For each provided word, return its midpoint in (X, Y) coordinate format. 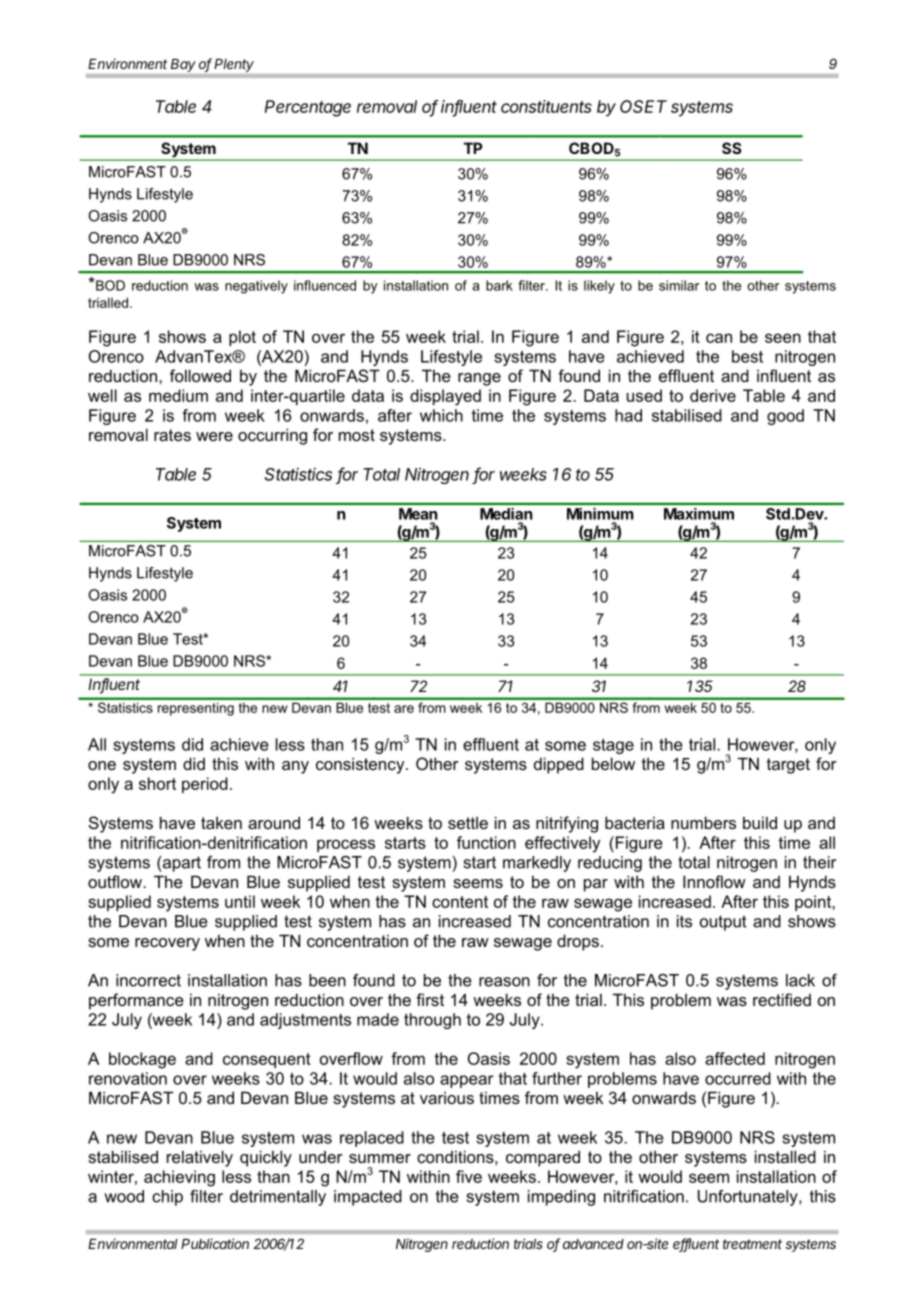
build (760, 822)
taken (221, 822)
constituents (546, 106)
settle (468, 823)
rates (172, 435)
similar (679, 285)
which (441, 415)
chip (167, 1198)
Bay (183, 65)
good (785, 417)
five (469, 1176)
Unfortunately (749, 1198)
